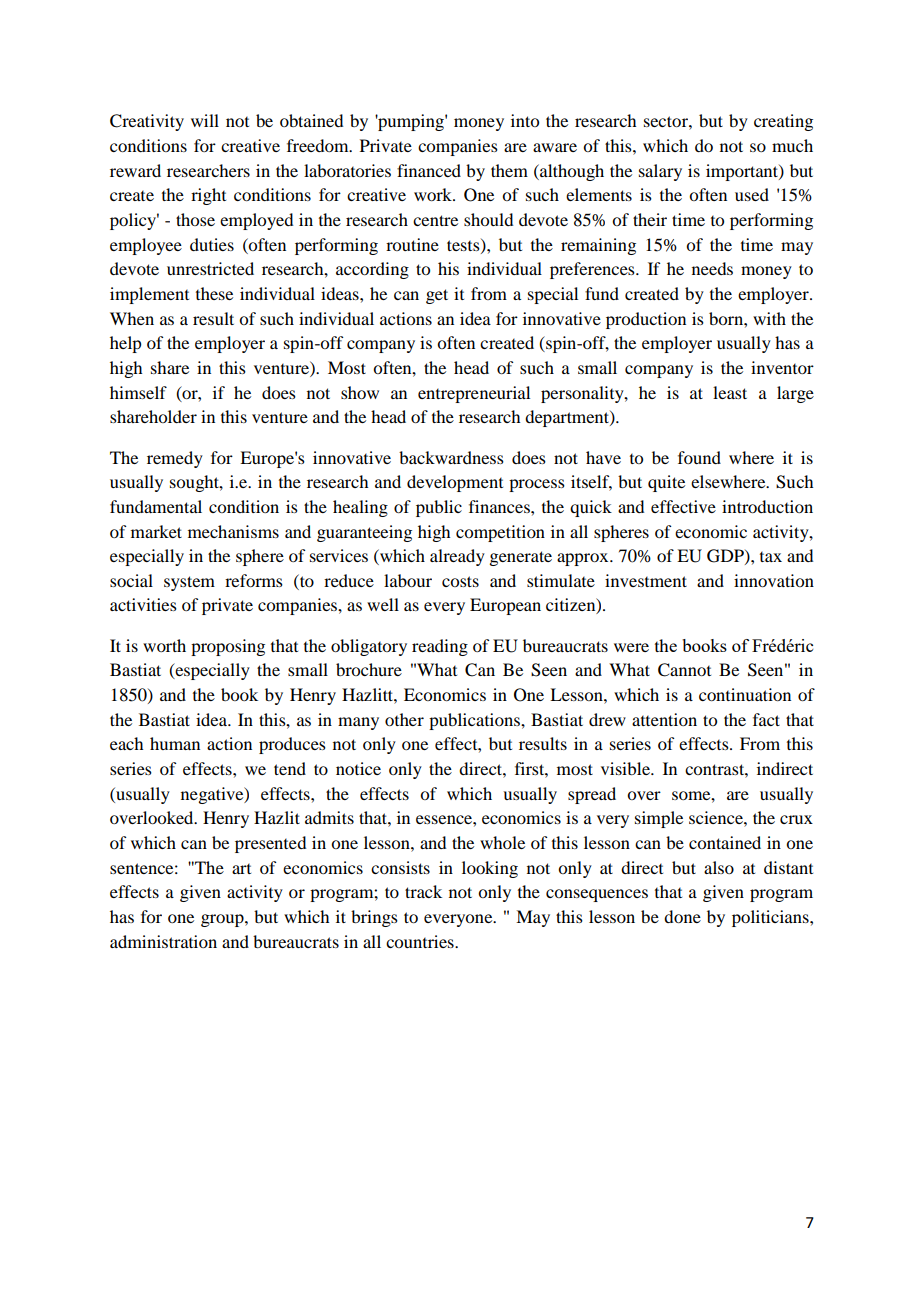 This document has width=924, height=1308. What do you see at coordinates (163, 941) in the document?
I see `administration` at bounding box center [163, 941].
